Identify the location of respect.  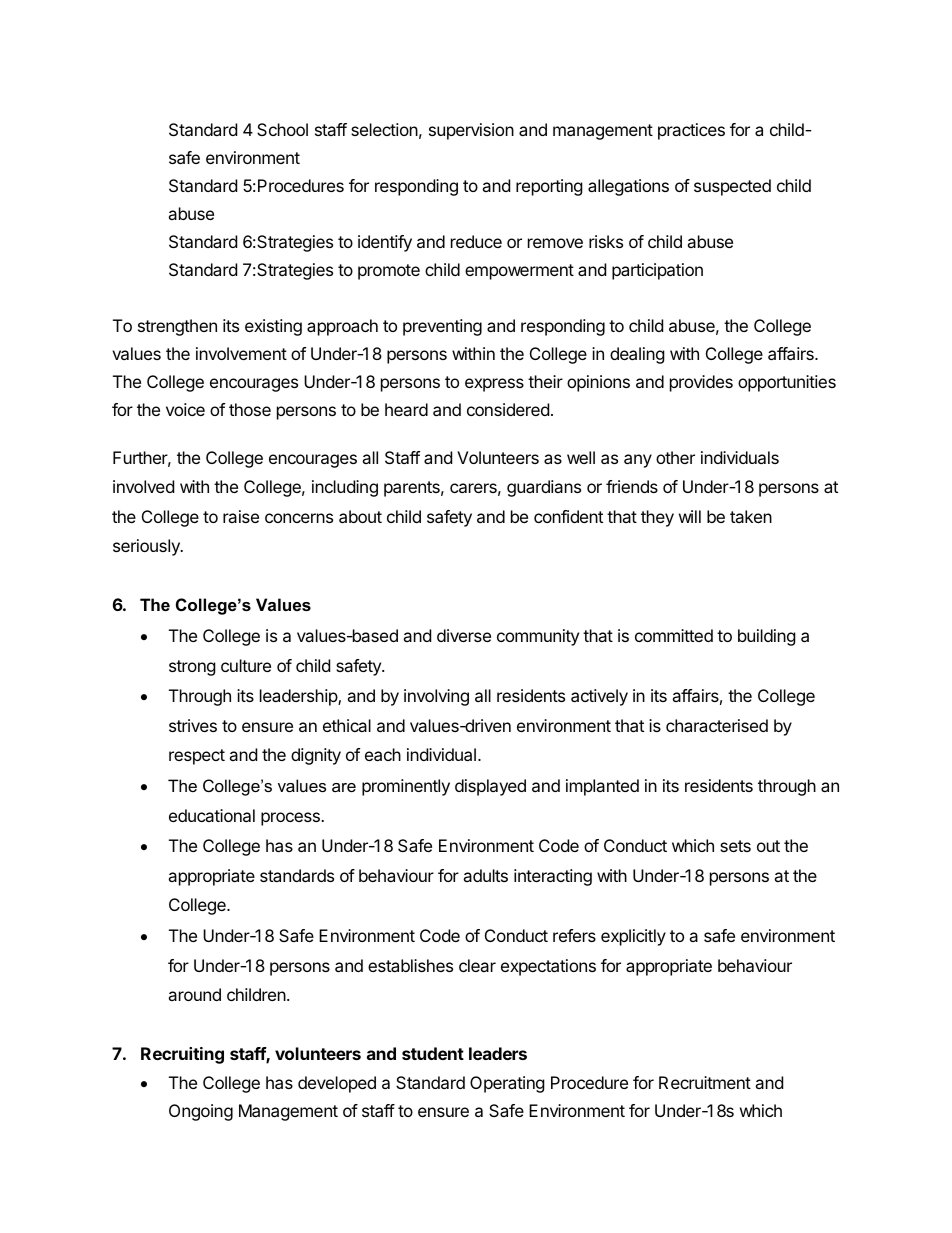
(197, 757).
